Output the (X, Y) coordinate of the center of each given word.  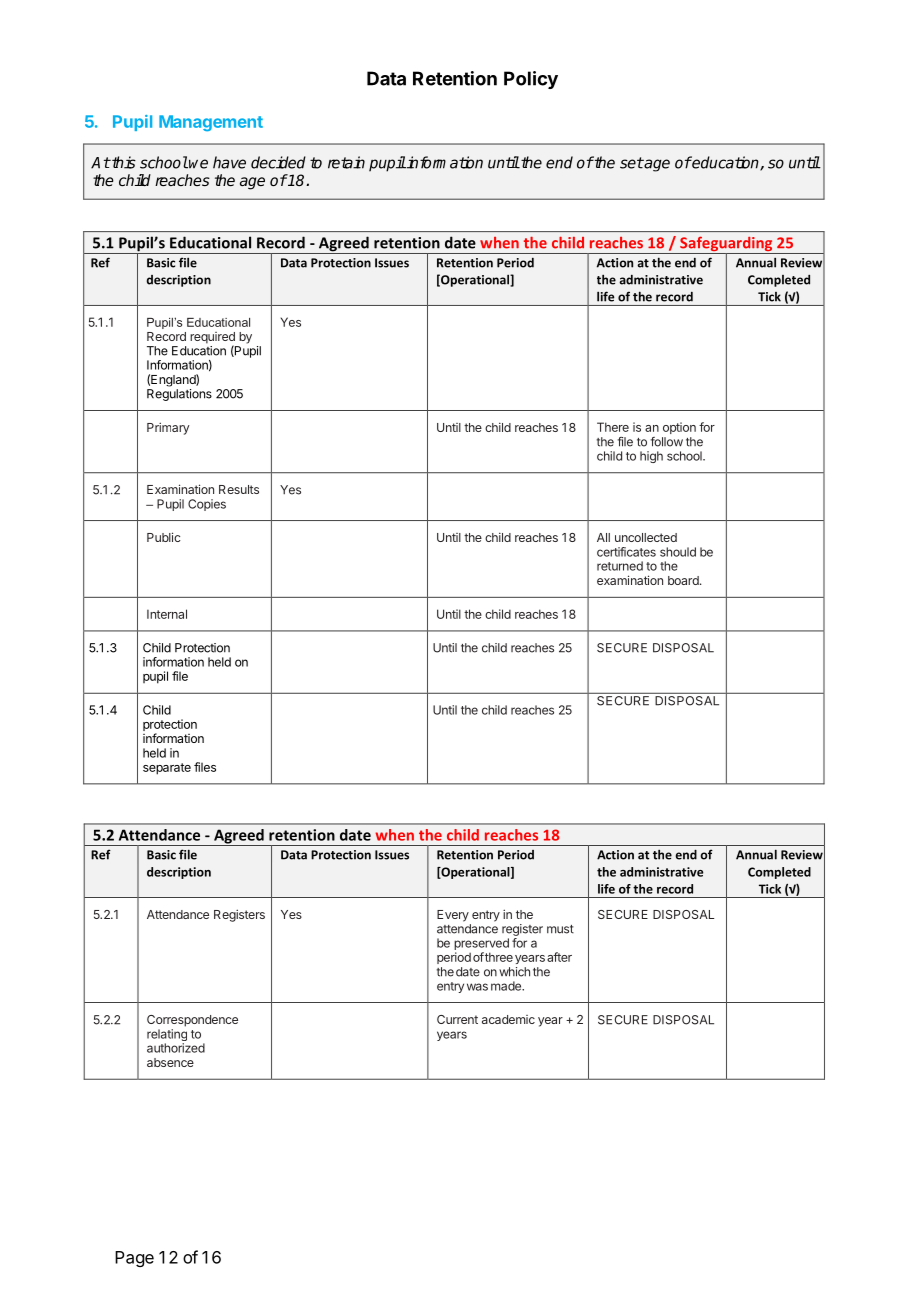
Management (211, 123)
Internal (167, 614)
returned (620, 566)
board (684, 580)
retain (346, 162)
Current (457, 1019)
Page (134, 1259)
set (632, 163)
